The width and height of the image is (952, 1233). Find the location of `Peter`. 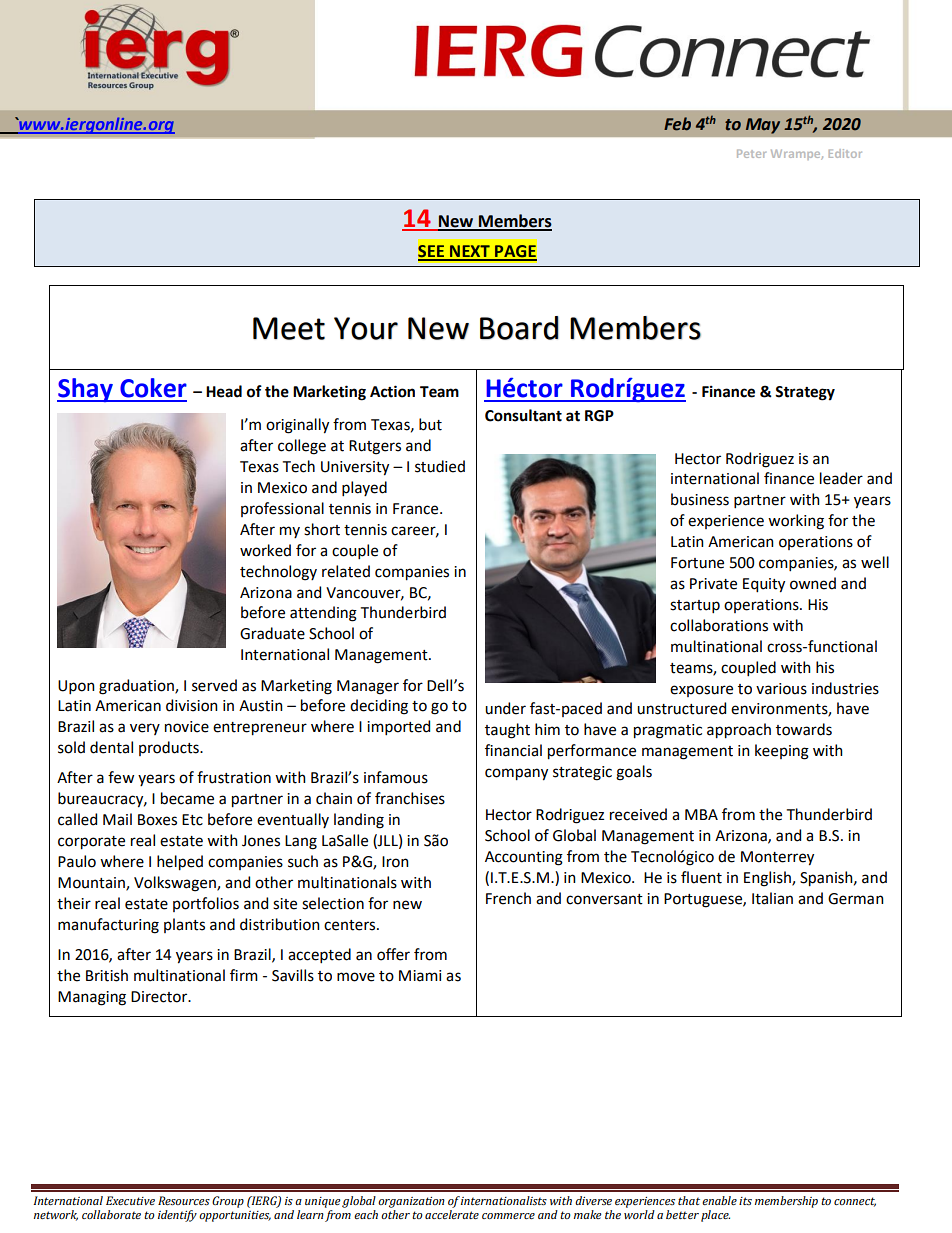

Peter is located at coordinates (751, 153).
